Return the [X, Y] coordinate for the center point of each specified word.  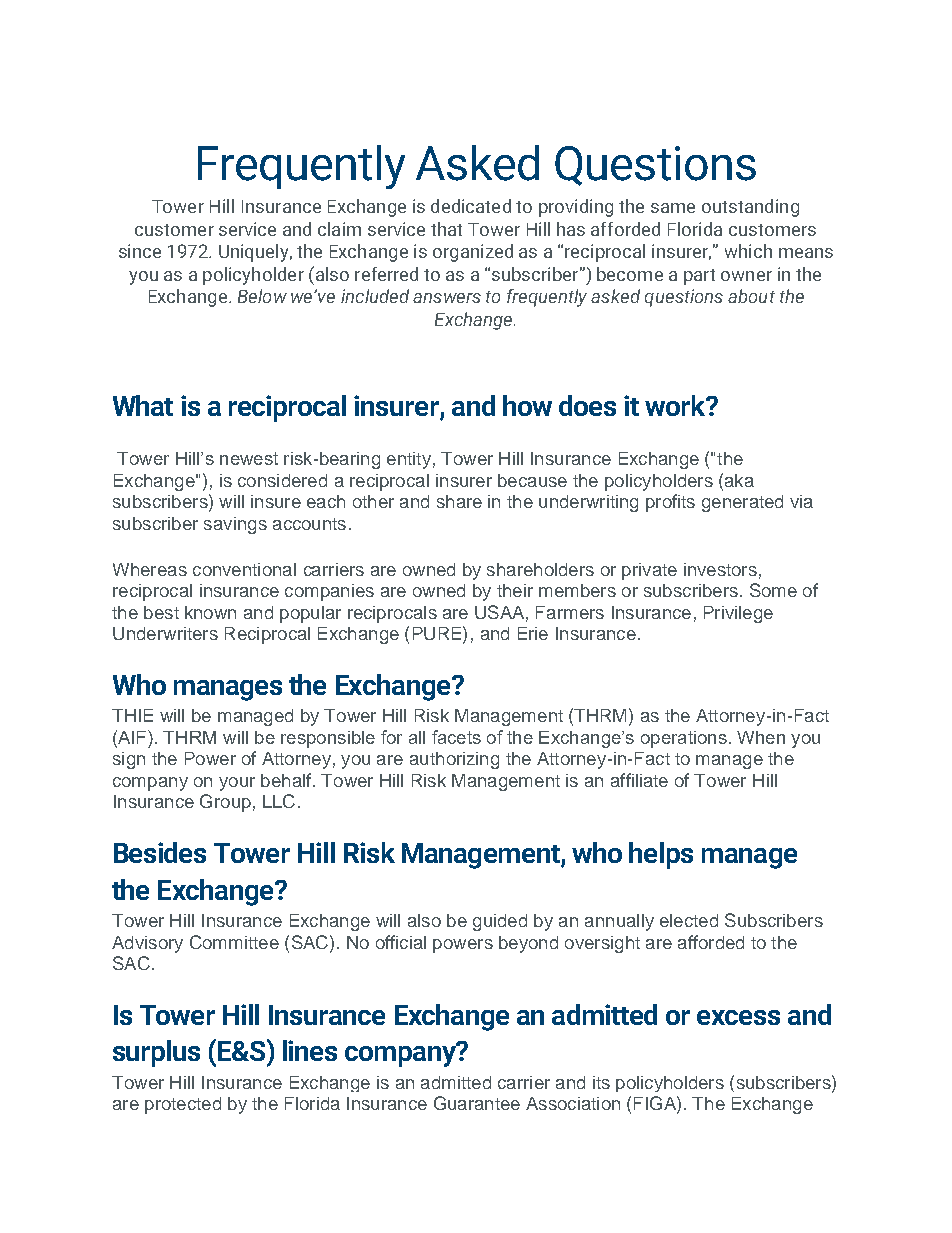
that [446, 229]
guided [500, 922]
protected [183, 1105]
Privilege [738, 614]
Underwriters [165, 633]
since [140, 251]
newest [249, 458]
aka [738, 480]
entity [409, 460]
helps [661, 855]
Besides [160, 852]
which [748, 251]
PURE [437, 633]
